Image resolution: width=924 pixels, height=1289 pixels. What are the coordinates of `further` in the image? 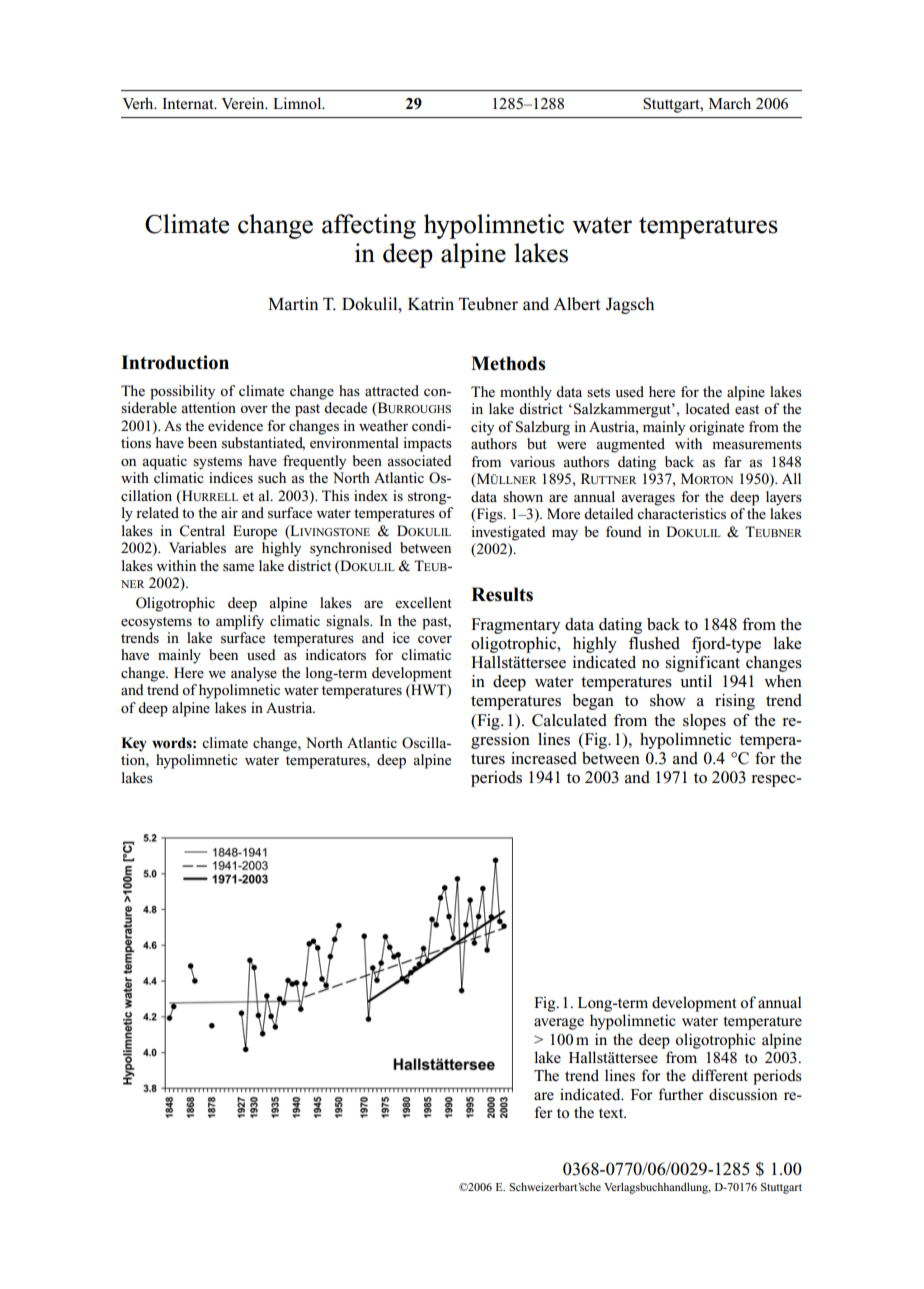 It's located at (681, 1094).
